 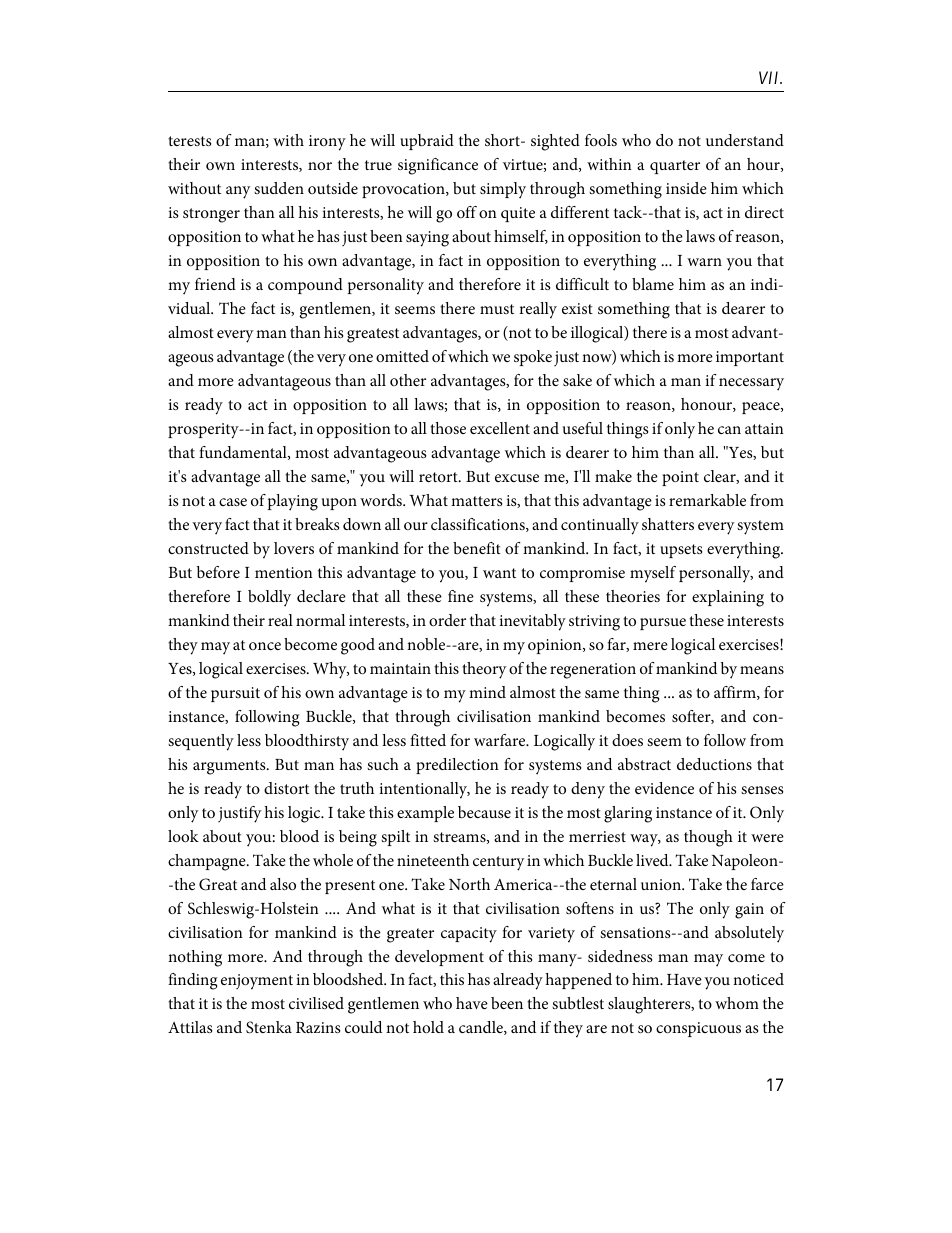 I want to click on hold, so click(x=428, y=1027).
